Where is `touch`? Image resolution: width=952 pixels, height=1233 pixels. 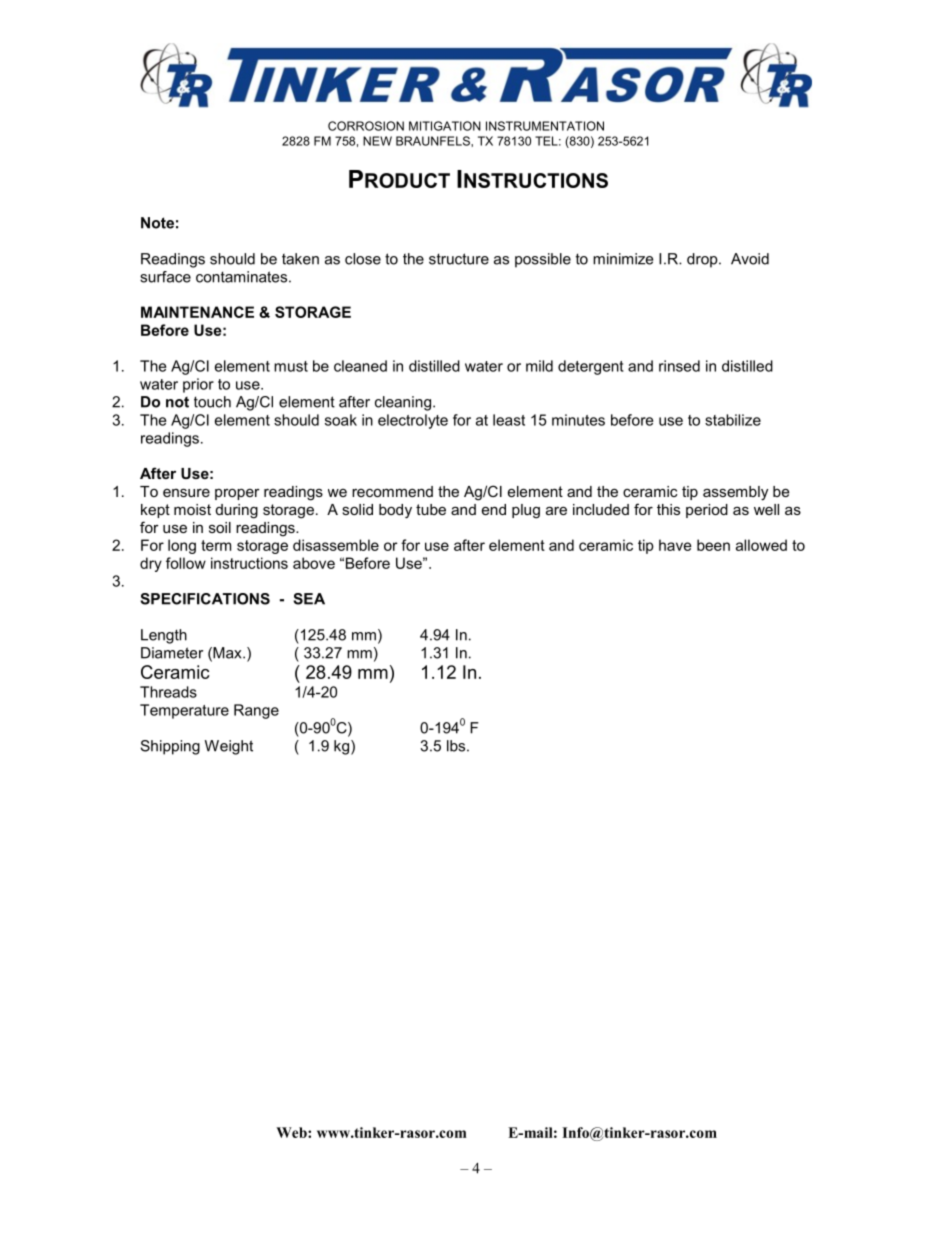
touch is located at coordinates (212, 402).
